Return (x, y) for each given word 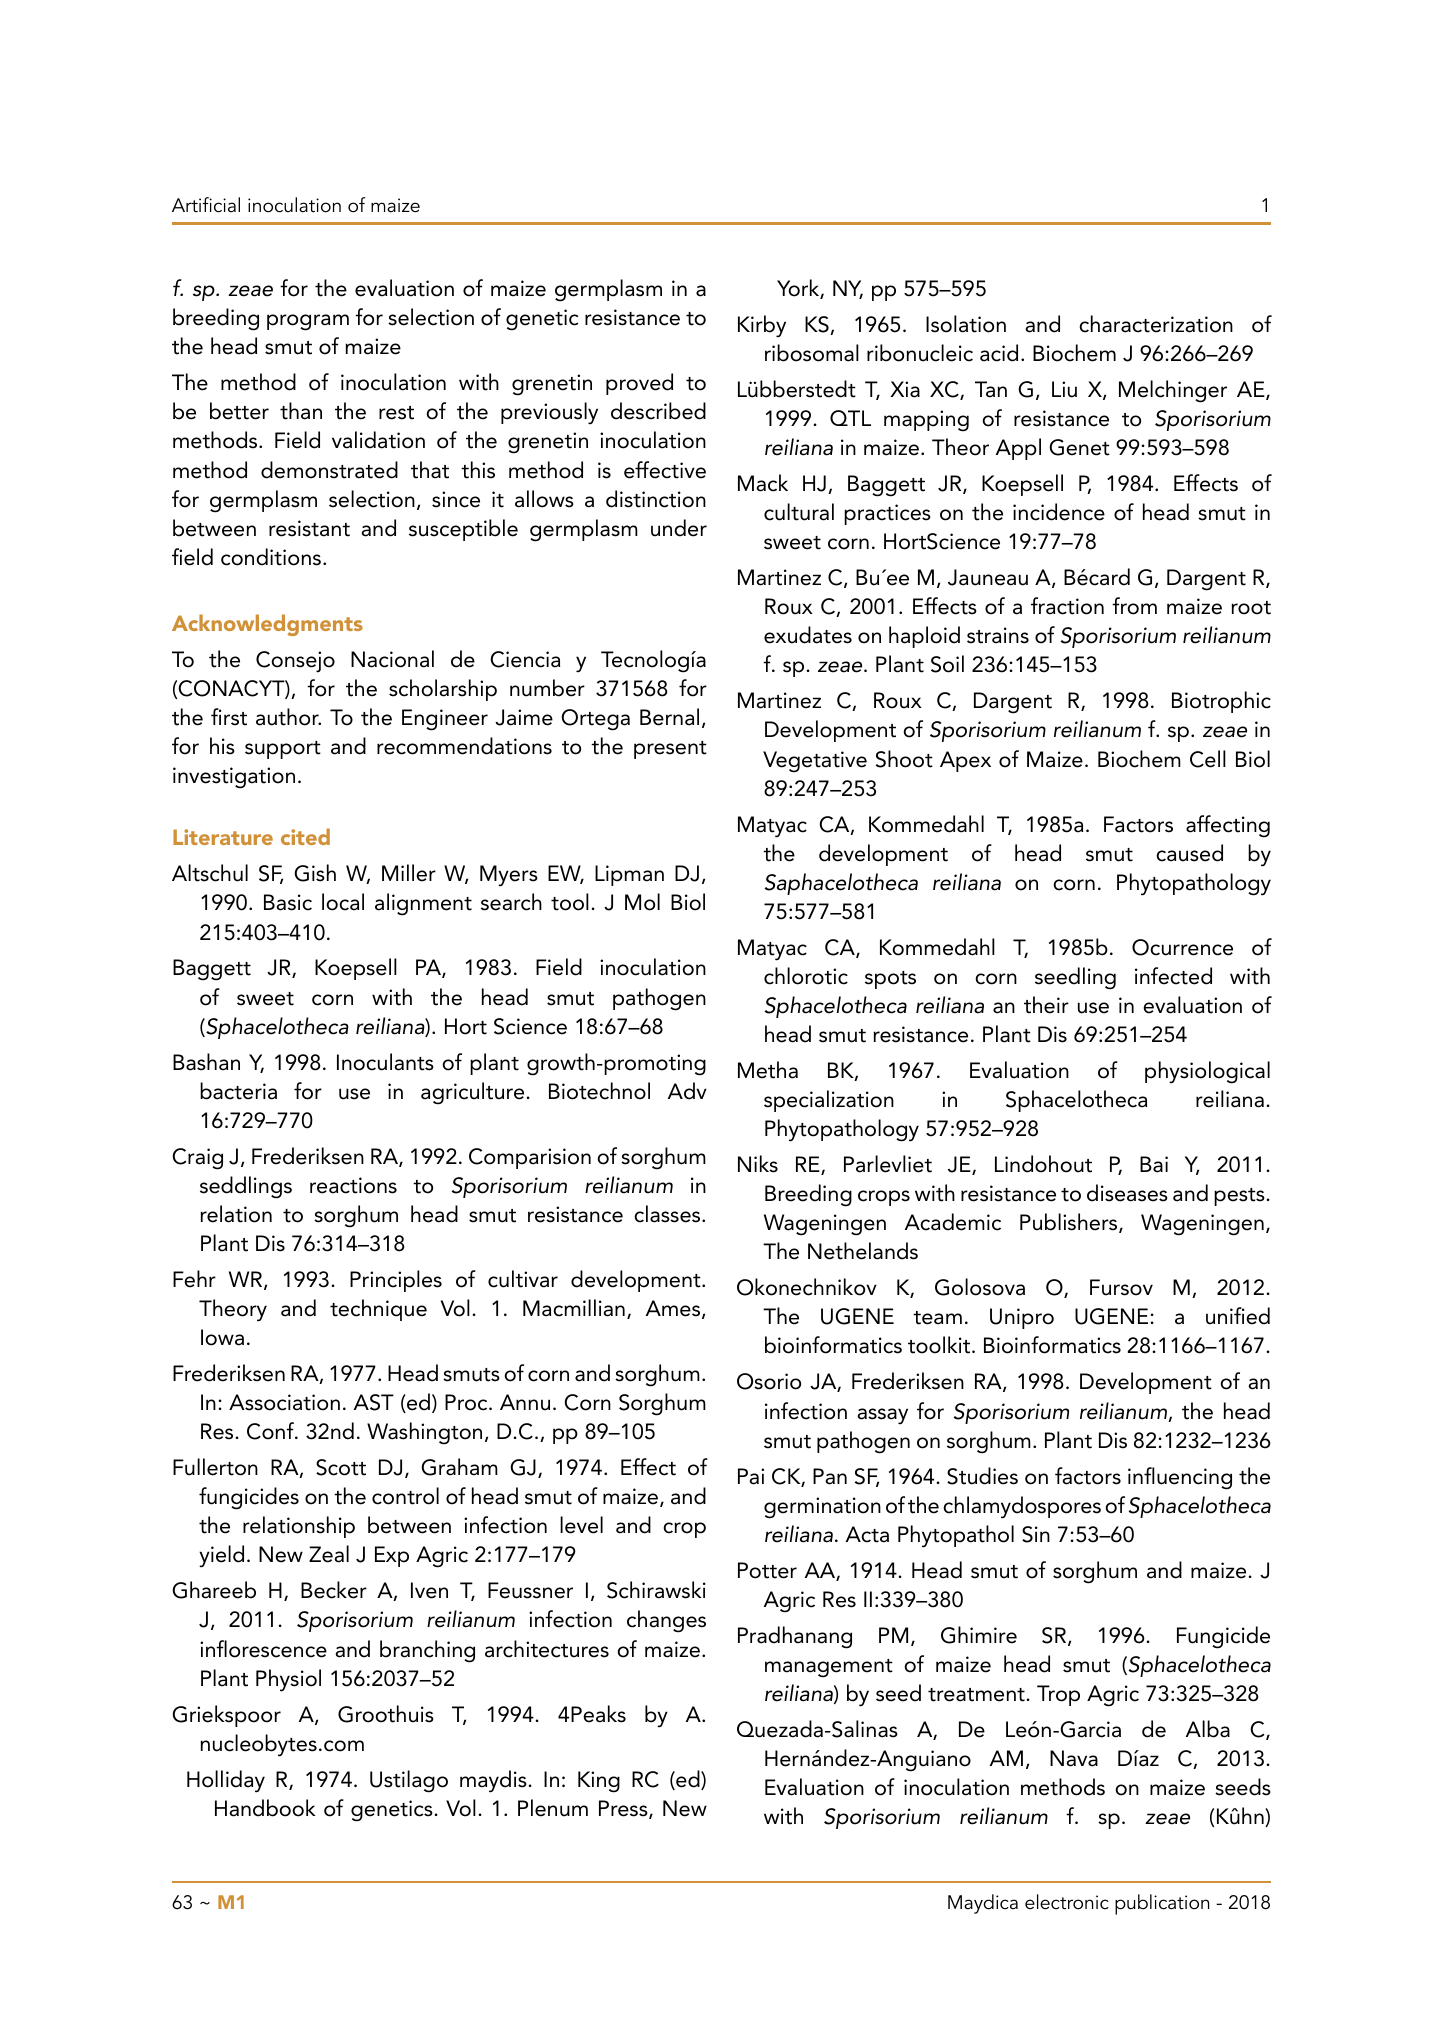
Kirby (762, 326)
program (308, 322)
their (1046, 1005)
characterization (1156, 324)
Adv (687, 1091)
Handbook (265, 1808)
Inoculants (385, 1062)
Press (624, 1809)
